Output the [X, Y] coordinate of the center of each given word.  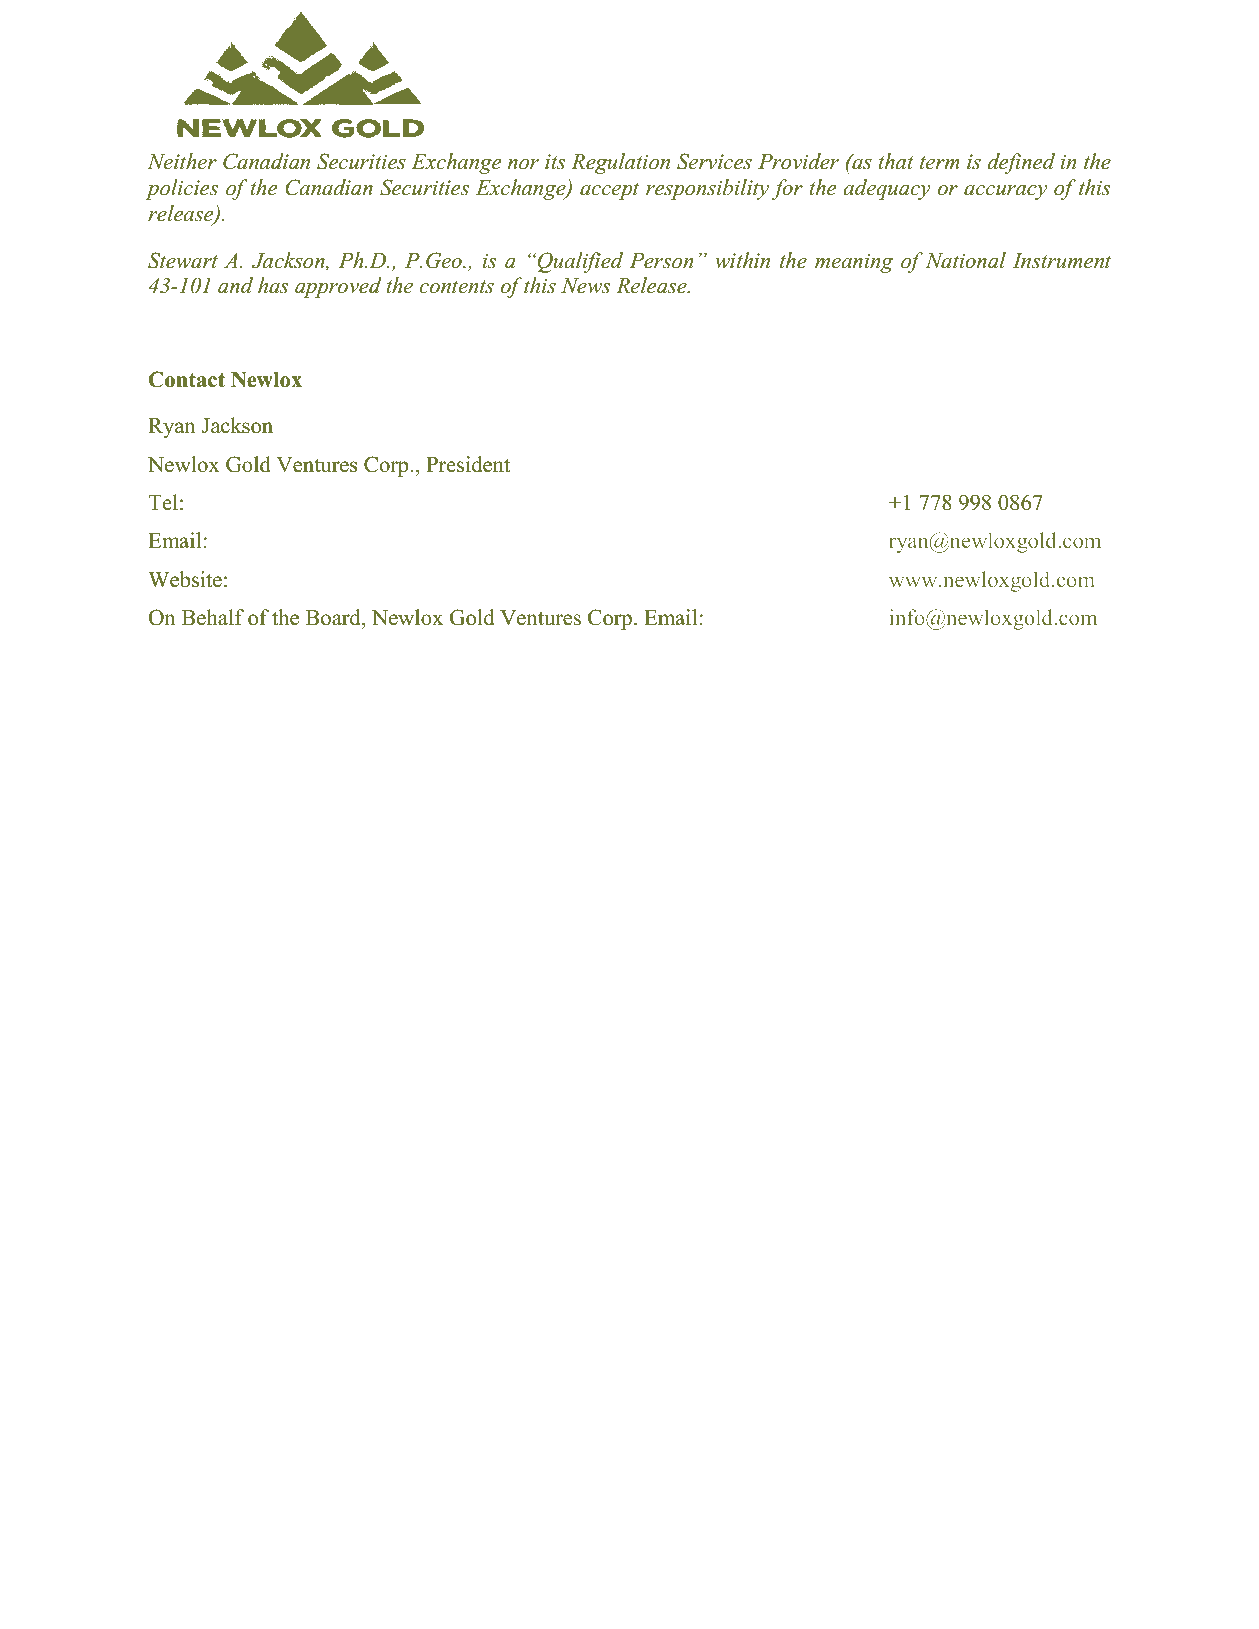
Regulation [620, 163]
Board [334, 617]
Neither [182, 161]
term [940, 163]
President [468, 464]
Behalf [213, 617]
